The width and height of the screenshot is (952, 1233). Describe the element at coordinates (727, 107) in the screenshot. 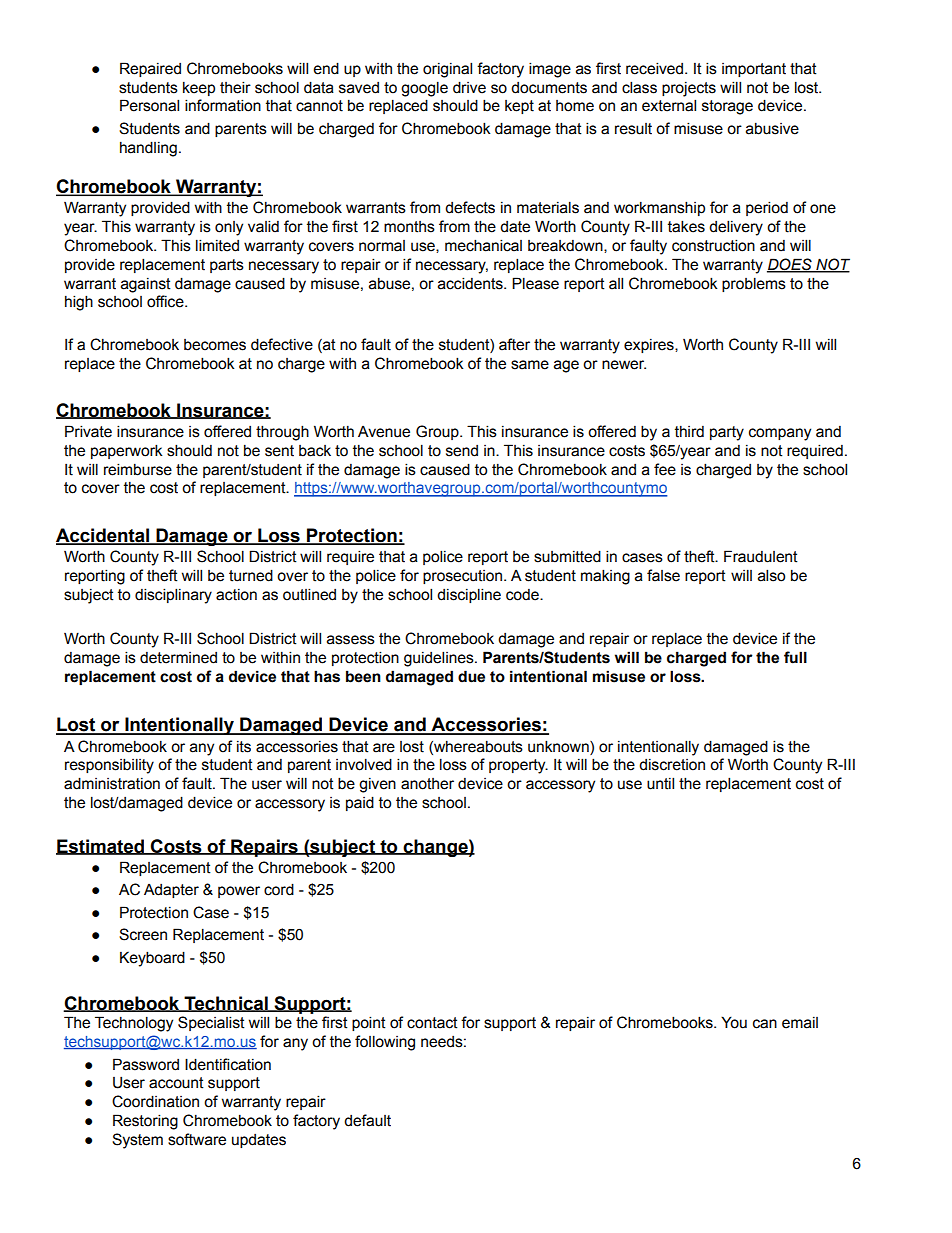

I see `storage` at that location.
